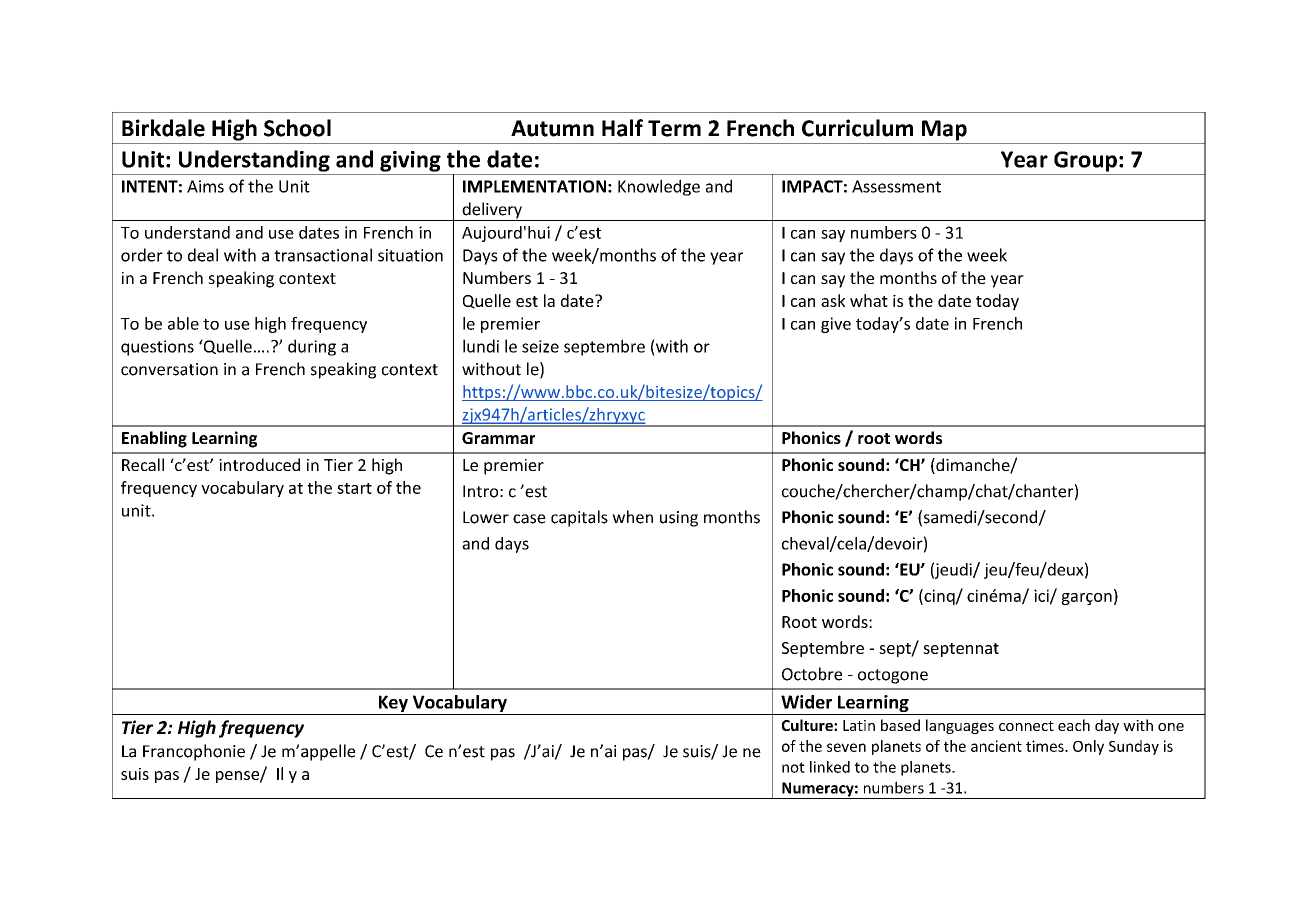 The height and width of the screenshot is (924, 1307). What do you see at coordinates (297, 128) in the screenshot?
I see `School` at bounding box center [297, 128].
